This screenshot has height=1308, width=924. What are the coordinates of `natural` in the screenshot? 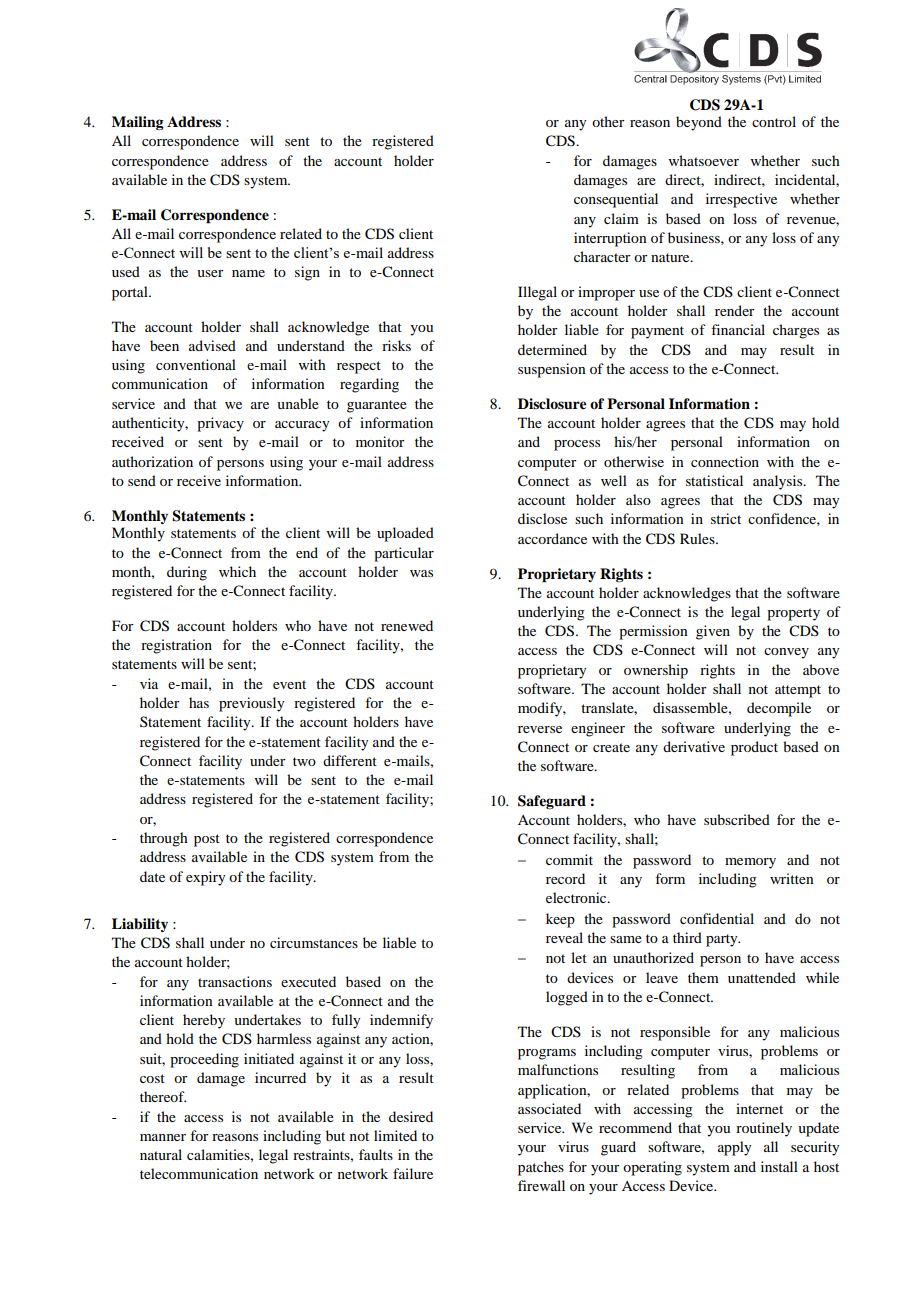 It's located at (161, 1154).
